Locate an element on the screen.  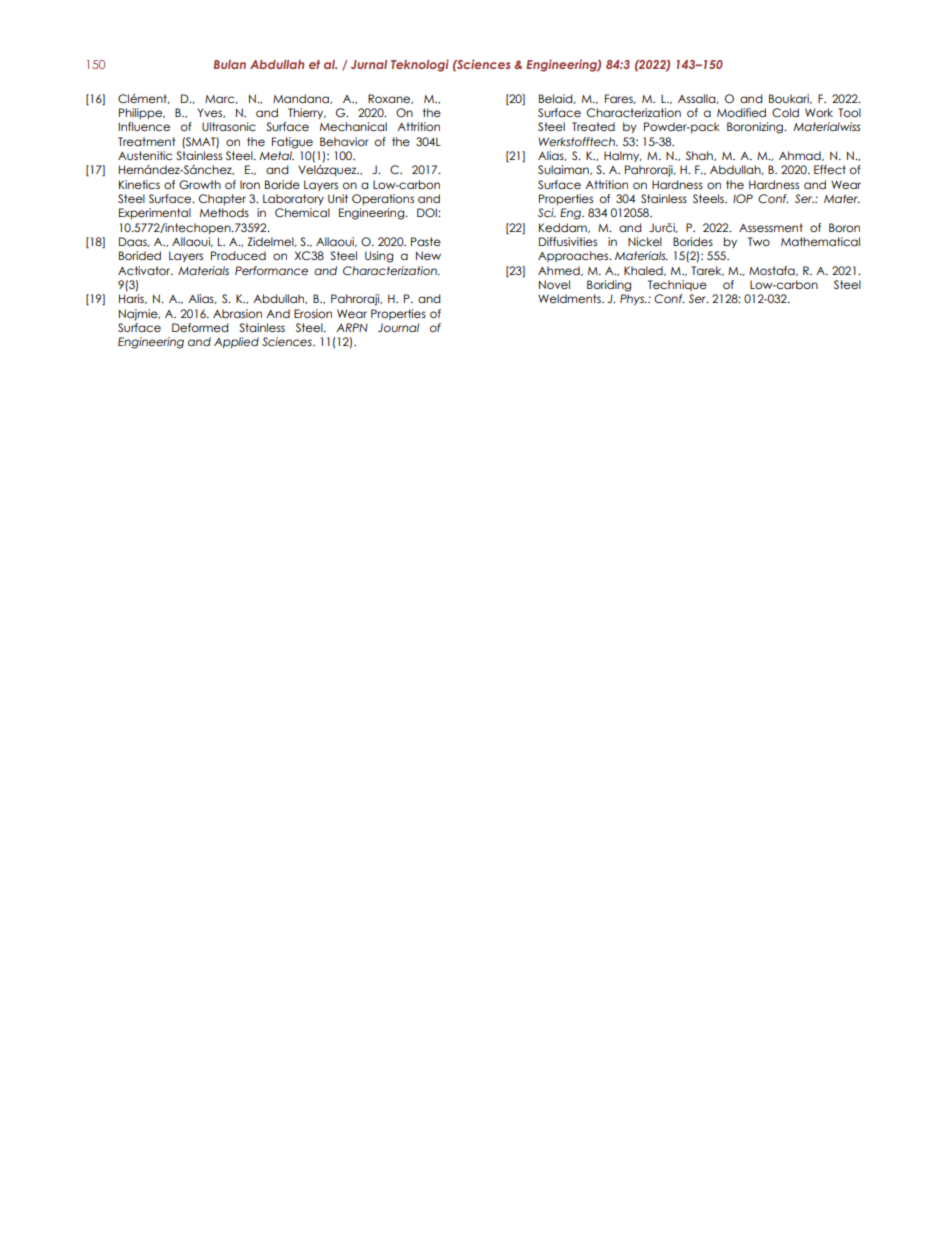
Teknologi is located at coordinates (420, 65).
